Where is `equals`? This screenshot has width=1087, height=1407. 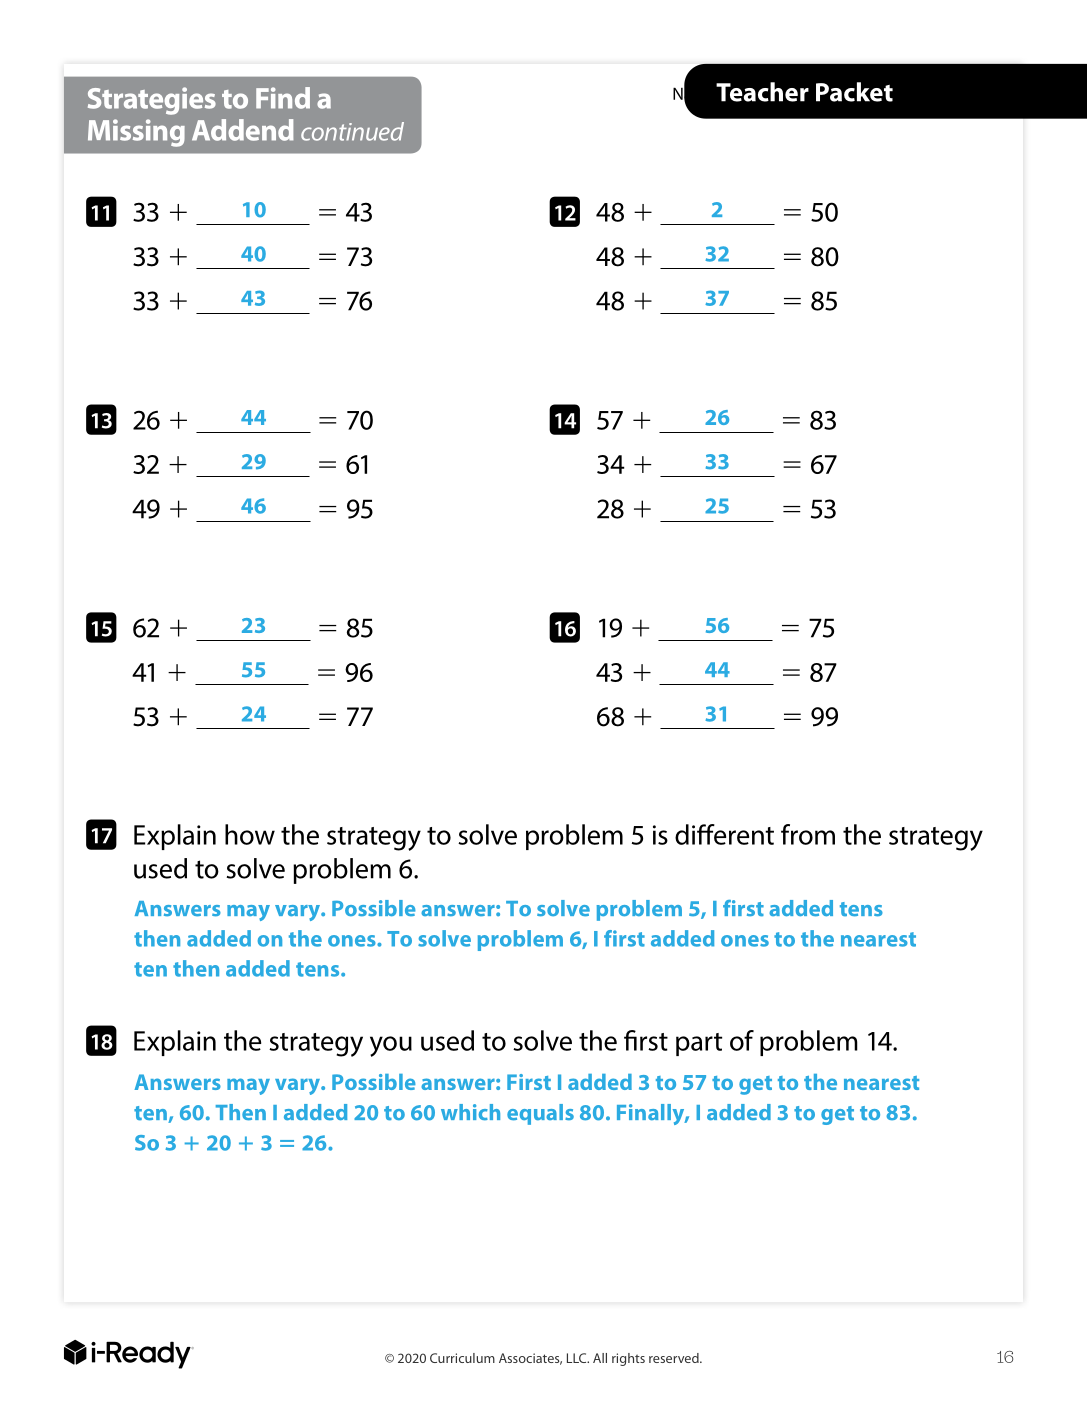
equals is located at coordinates (540, 1114).
